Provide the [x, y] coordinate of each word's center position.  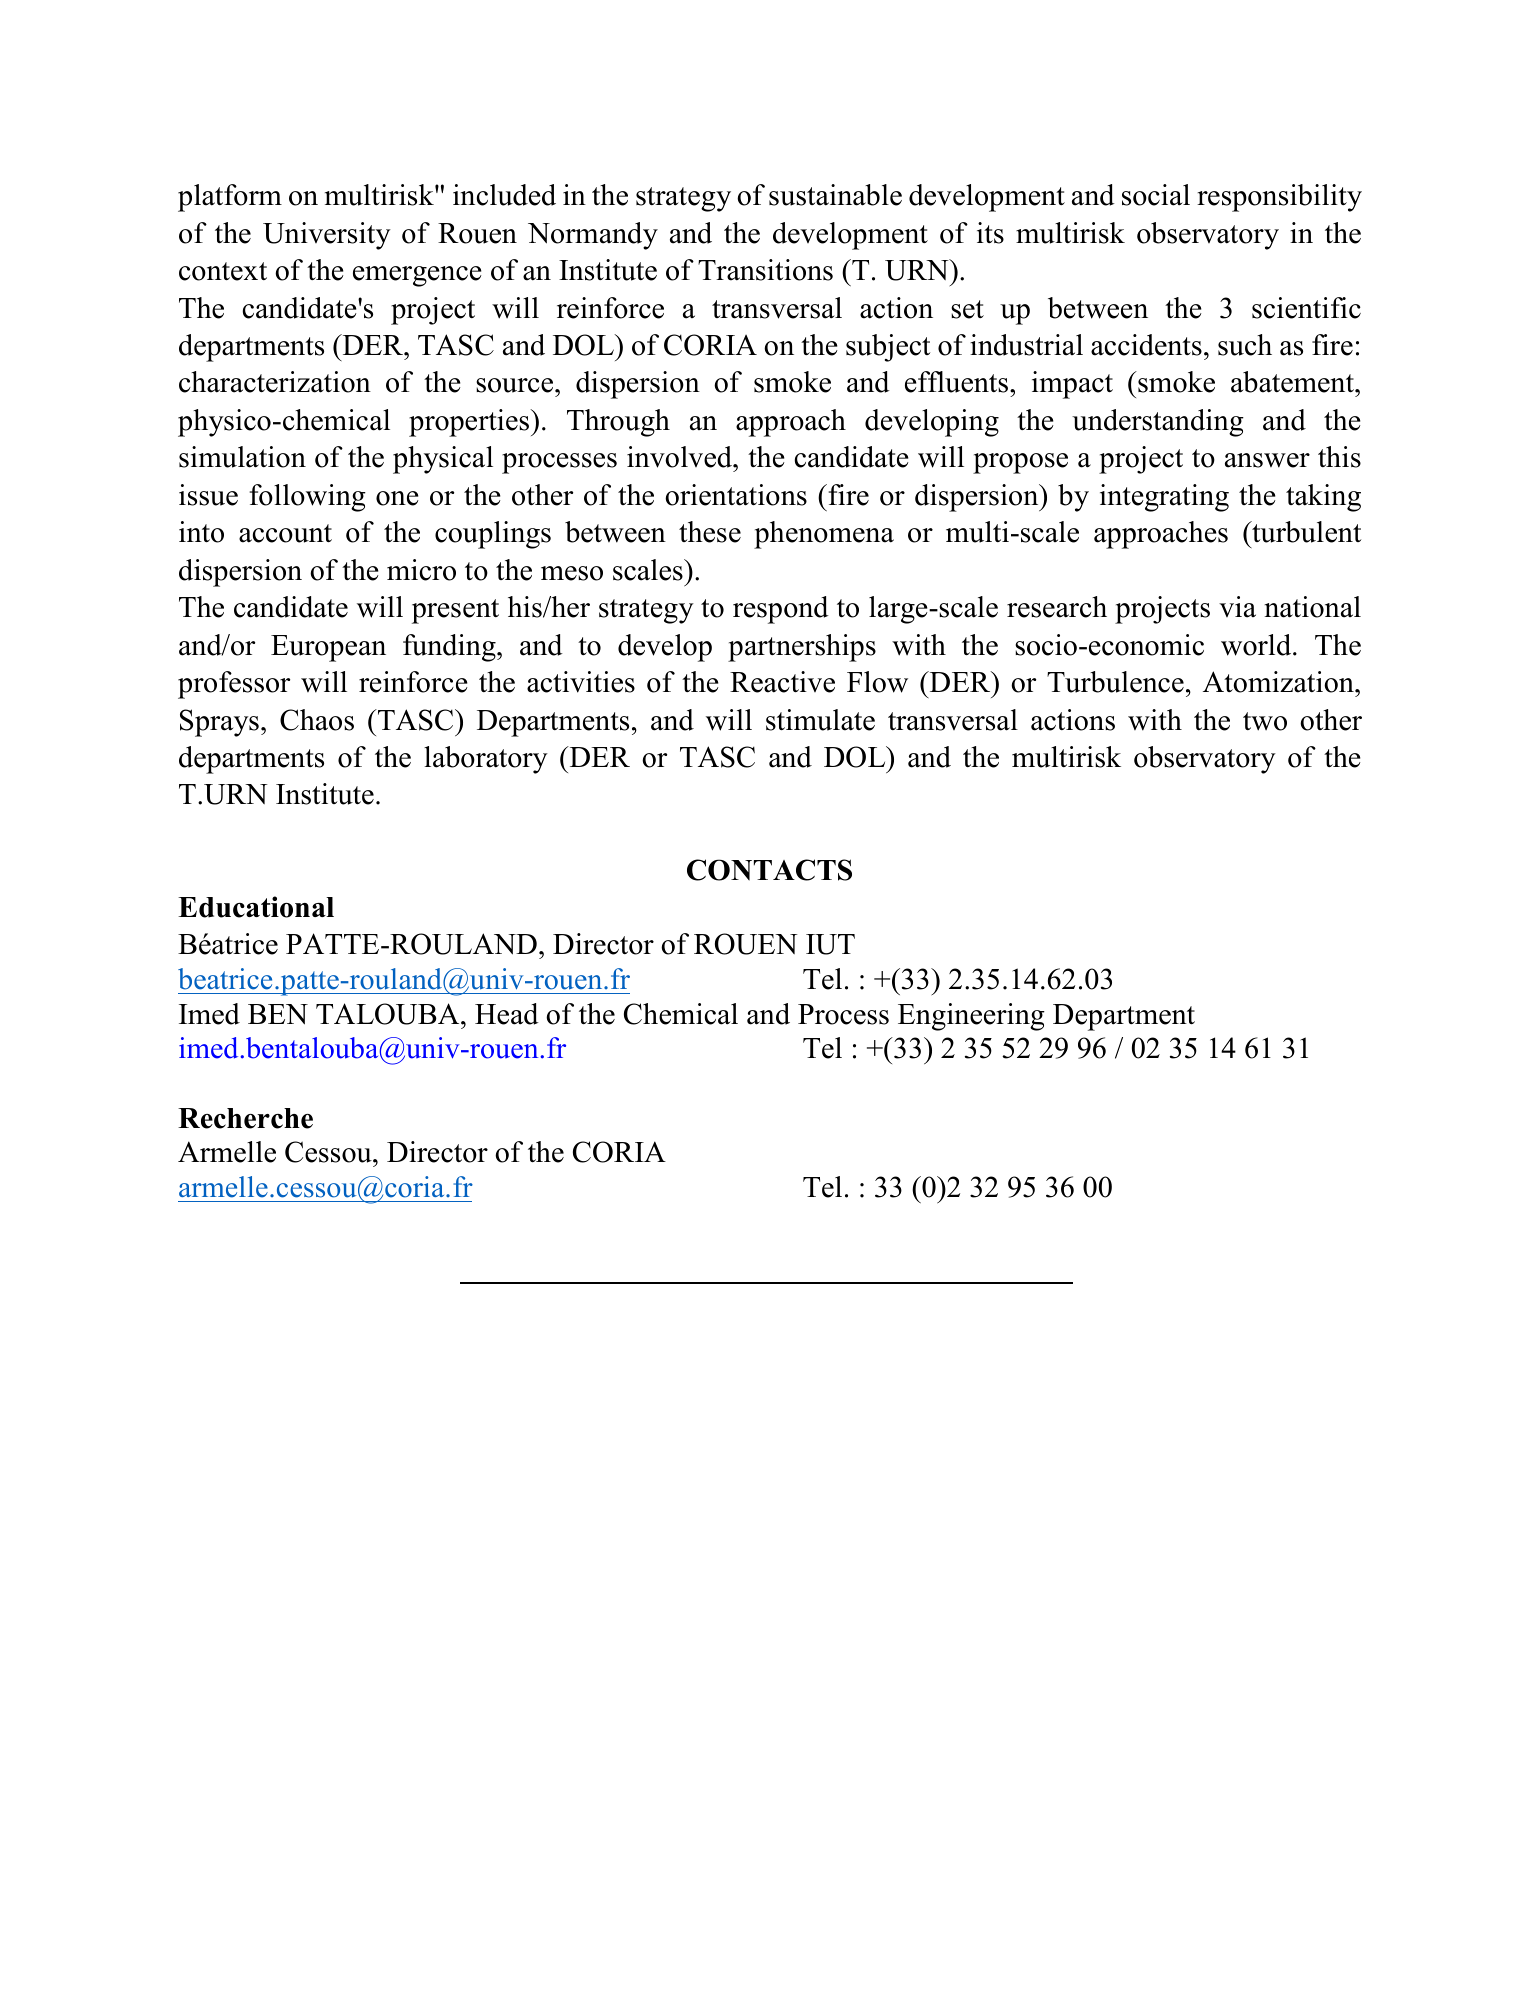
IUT [830, 944]
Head [507, 1014]
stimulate [820, 720]
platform [230, 198]
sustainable [835, 195]
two [1265, 721]
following [307, 498]
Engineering [971, 1017]
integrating [1164, 498]
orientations [736, 495]
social [1156, 195]
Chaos [317, 720]
